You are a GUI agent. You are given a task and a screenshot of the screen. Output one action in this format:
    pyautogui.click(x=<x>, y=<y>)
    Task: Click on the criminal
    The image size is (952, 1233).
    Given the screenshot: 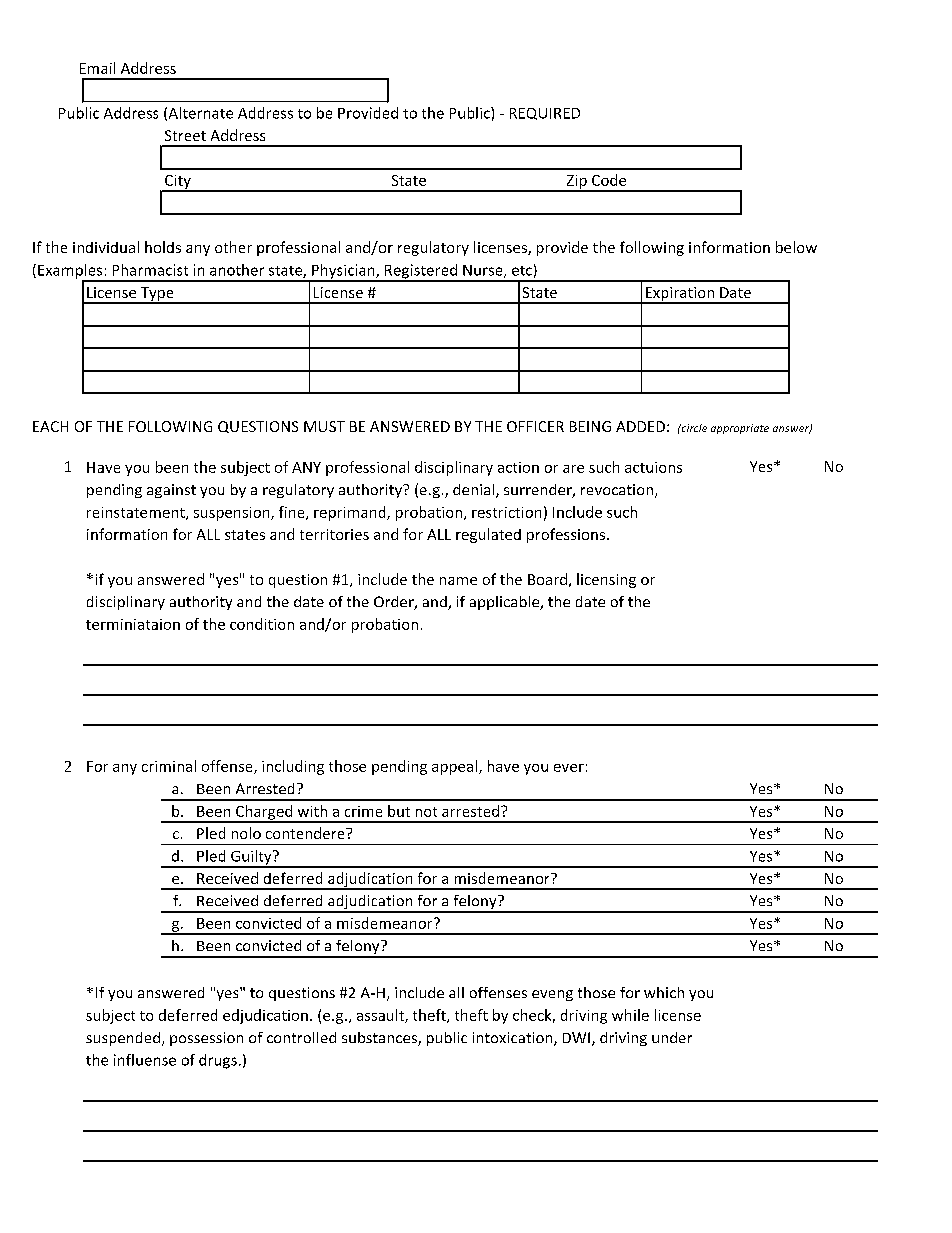 What is the action you would take?
    pyautogui.click(x=169, y=766)
